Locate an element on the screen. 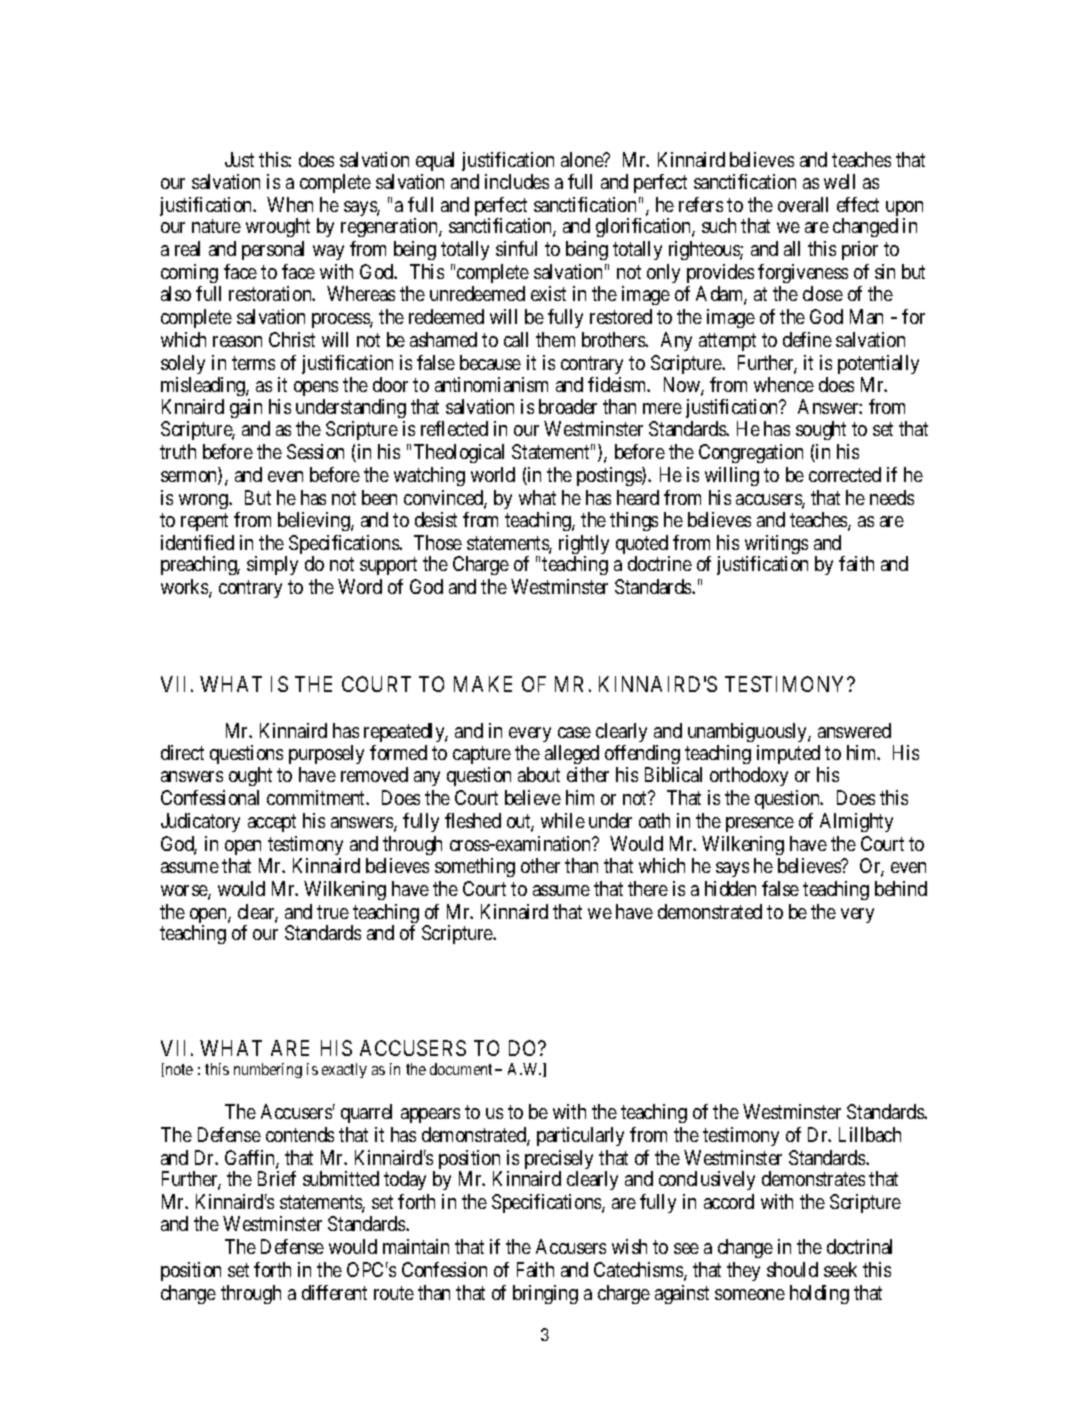 Image resolution: width=1090 pixels, height=1411 pixels. includes is located at coordinates (517, 181).
